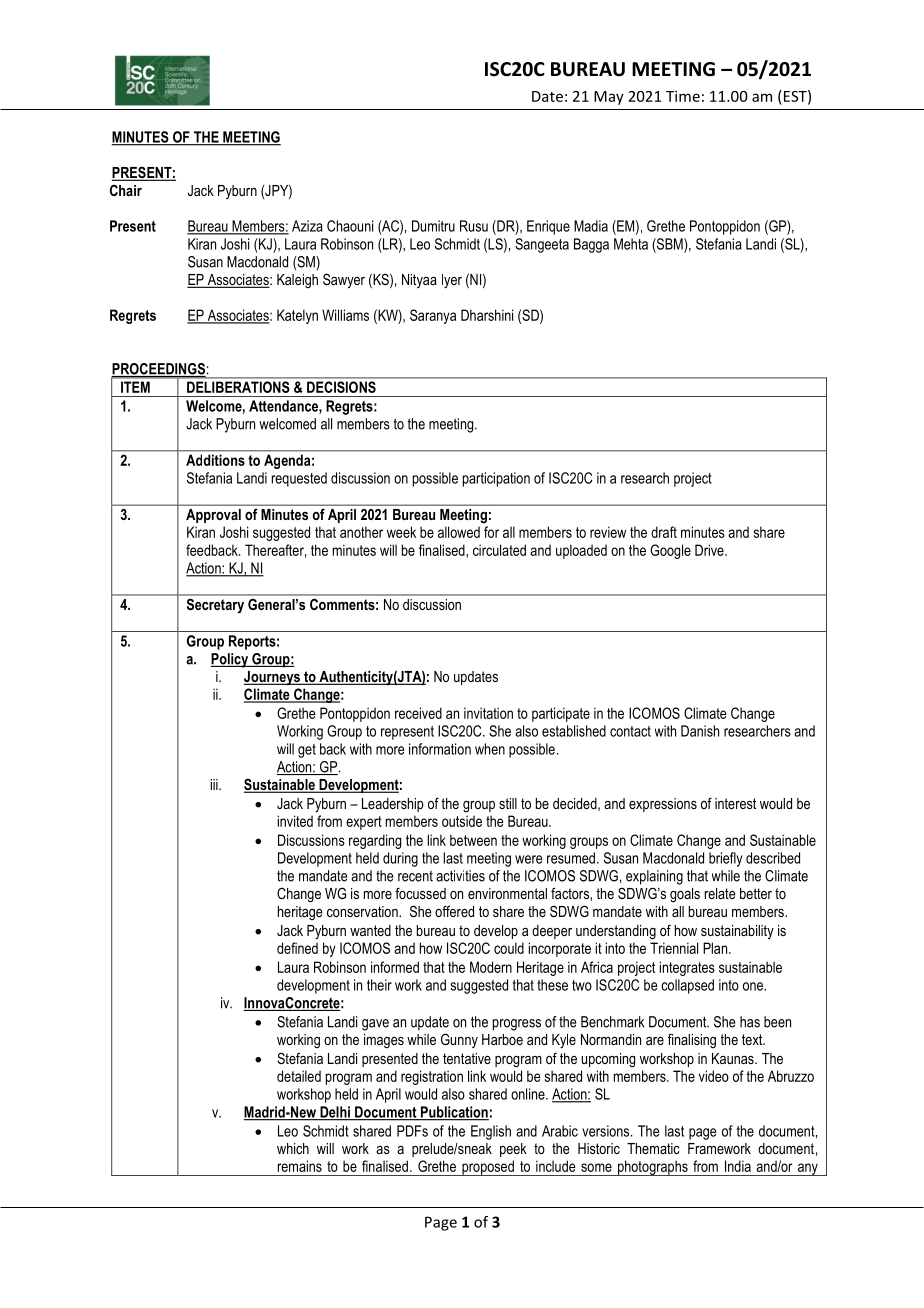  What do you see at coordinates (295, 821) in the screenshot?
I see `invited` at bounding box center [295, 821].
